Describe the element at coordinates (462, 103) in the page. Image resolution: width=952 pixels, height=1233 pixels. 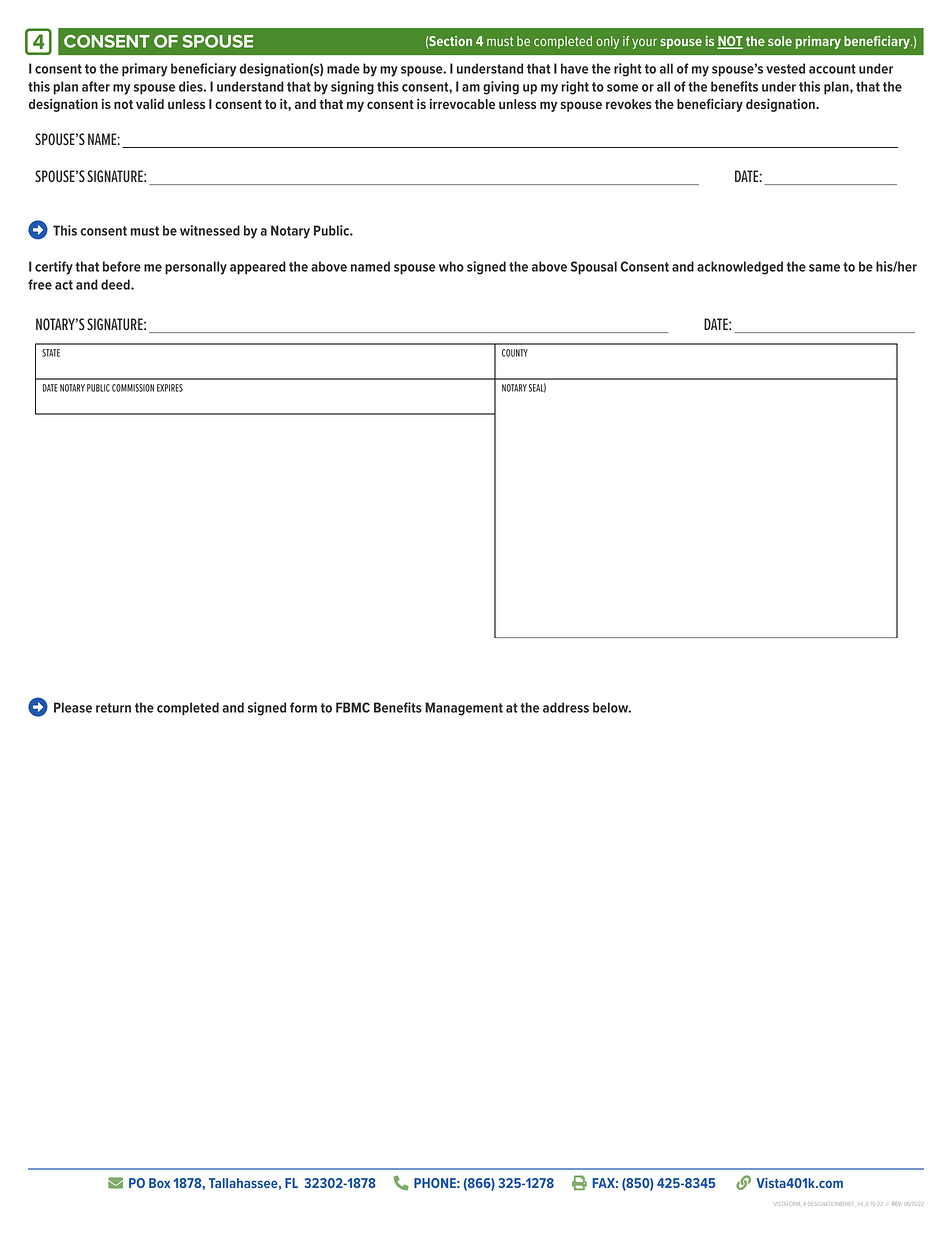
I see `irrevocable` at that location.
